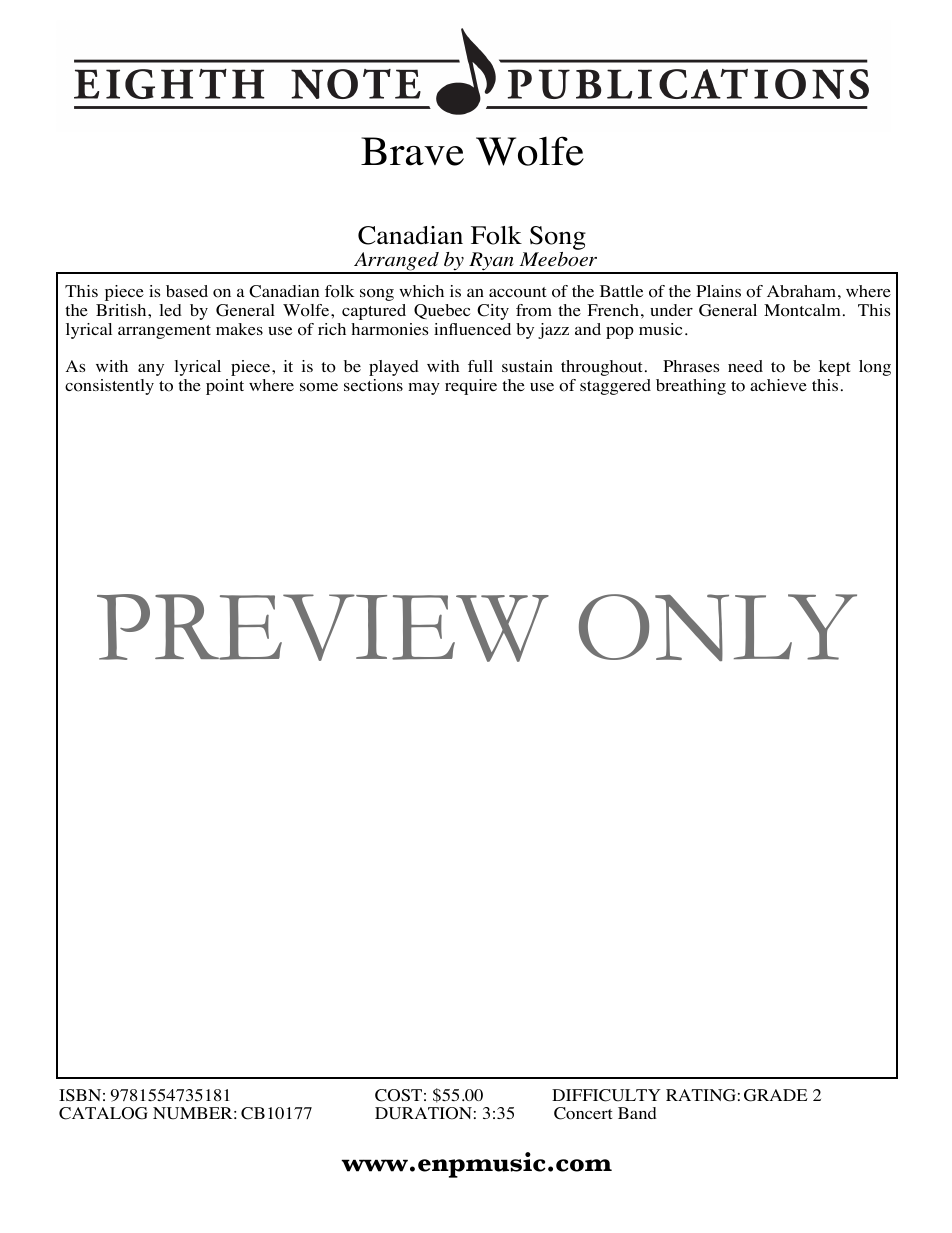 Image resolution: width=952 pixels, height=1233 pixels. Describe the element at coordinates (718, 627) in the screenshot. I see `ONLY` at that location.
